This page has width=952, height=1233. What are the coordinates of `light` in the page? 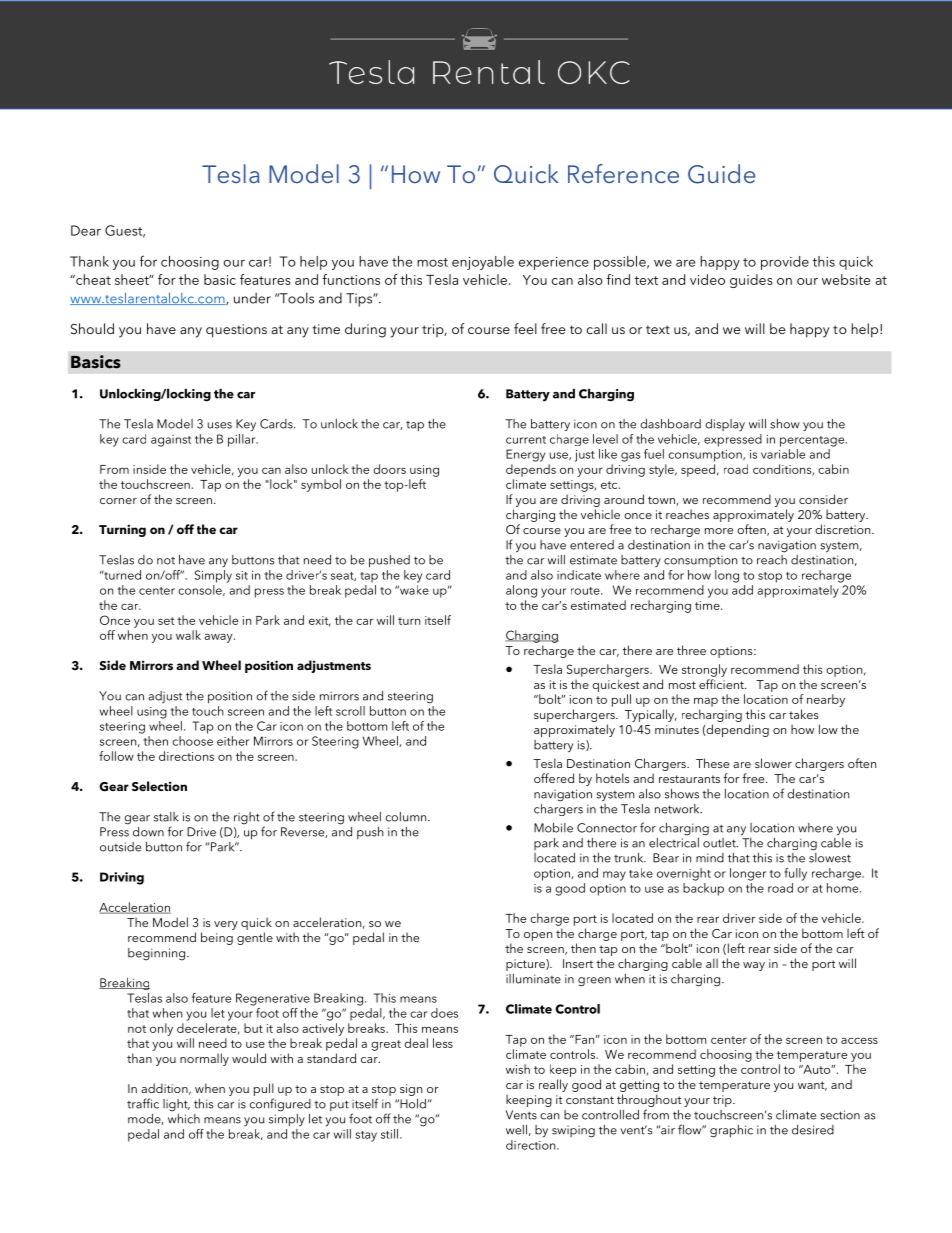 It's located at (176, 1105).
